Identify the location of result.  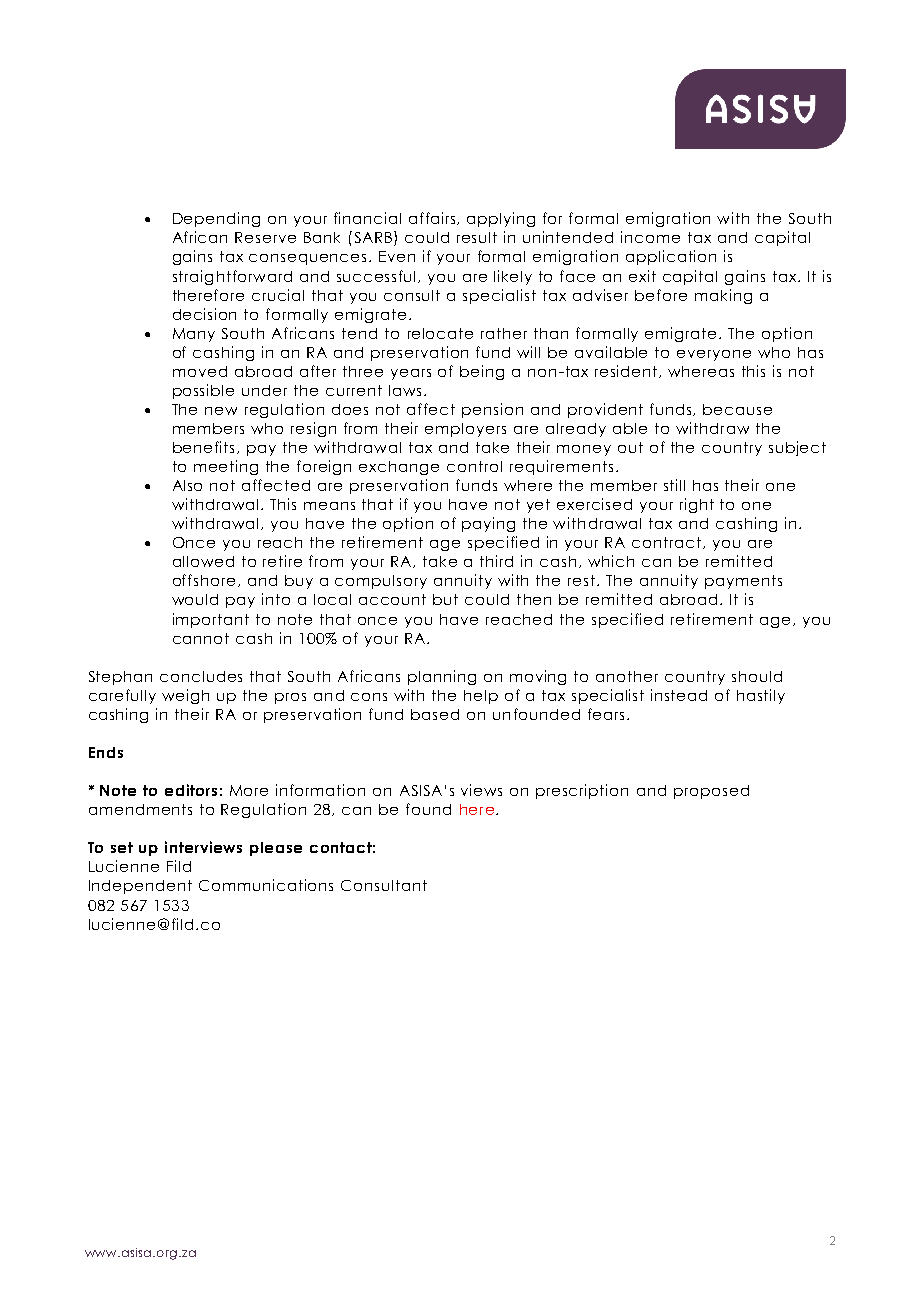
(477, 237).
